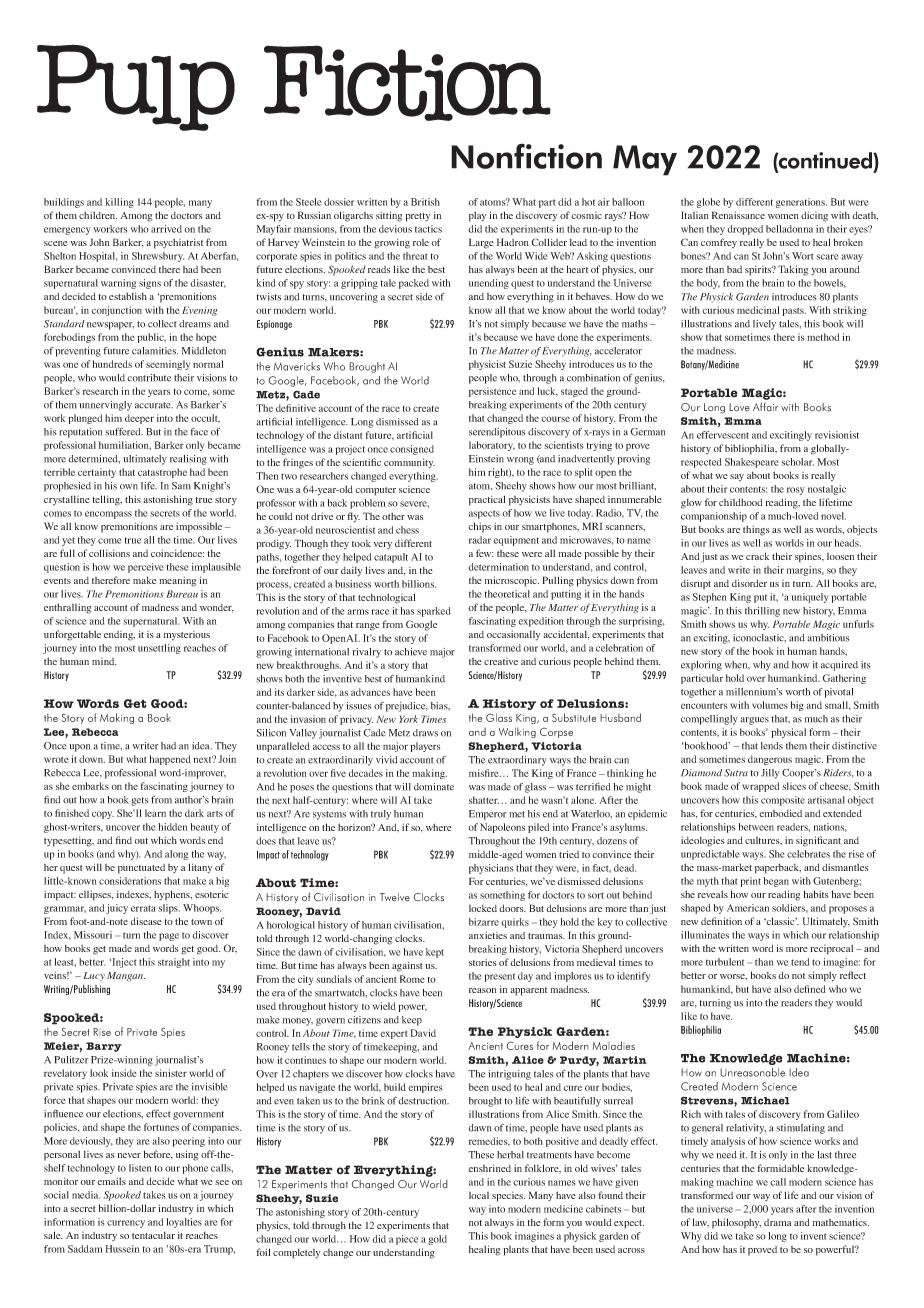 The image size is (924, 1308). Describe the element at coordinates (154, 405) in the image. I see `accurate` at that location.
